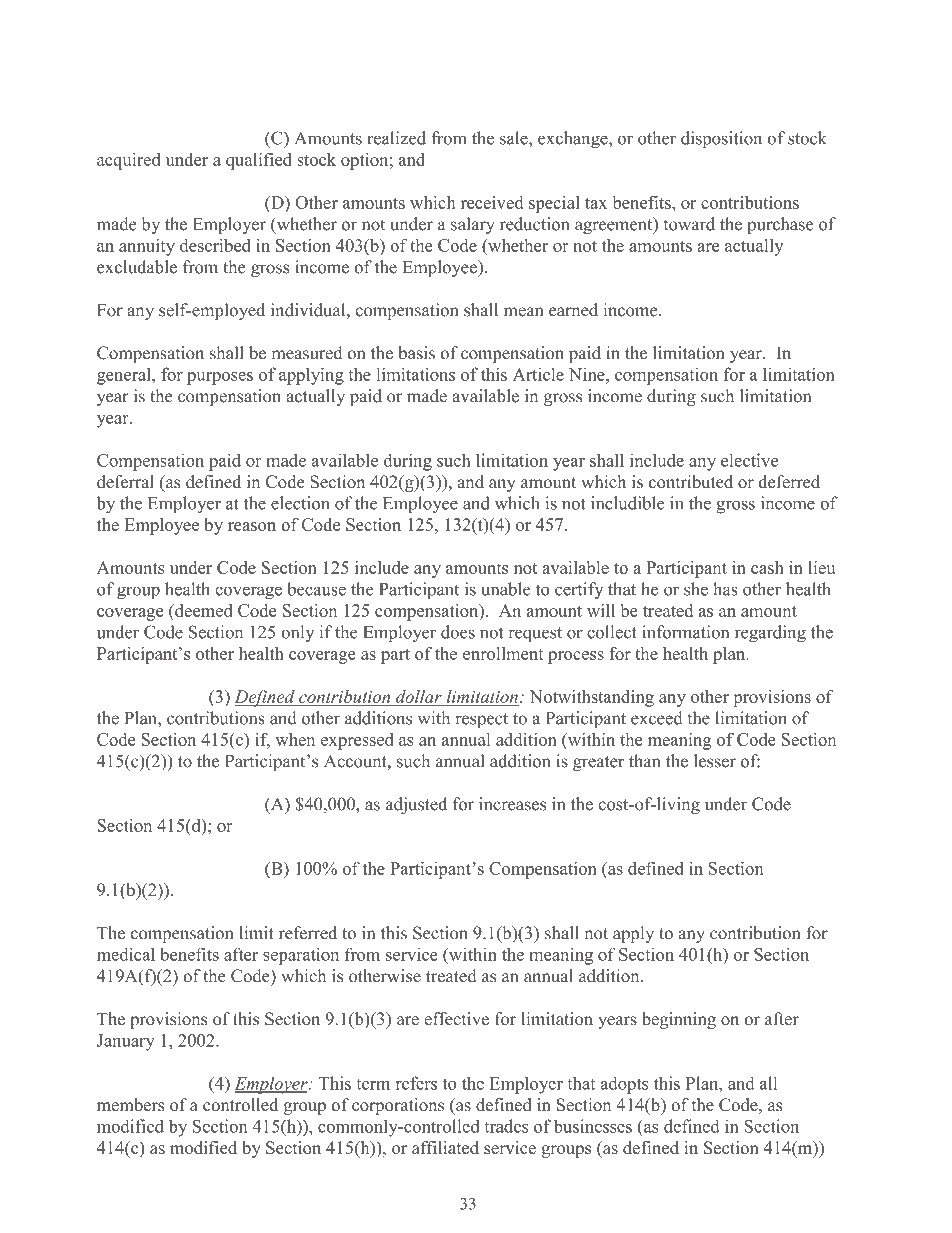 Image resolution: width=952 pixels, height=1233 pixels. What do you see at coordinates (259, 161) in the page?
I see `qualified` at bounding box center [259, 161].
